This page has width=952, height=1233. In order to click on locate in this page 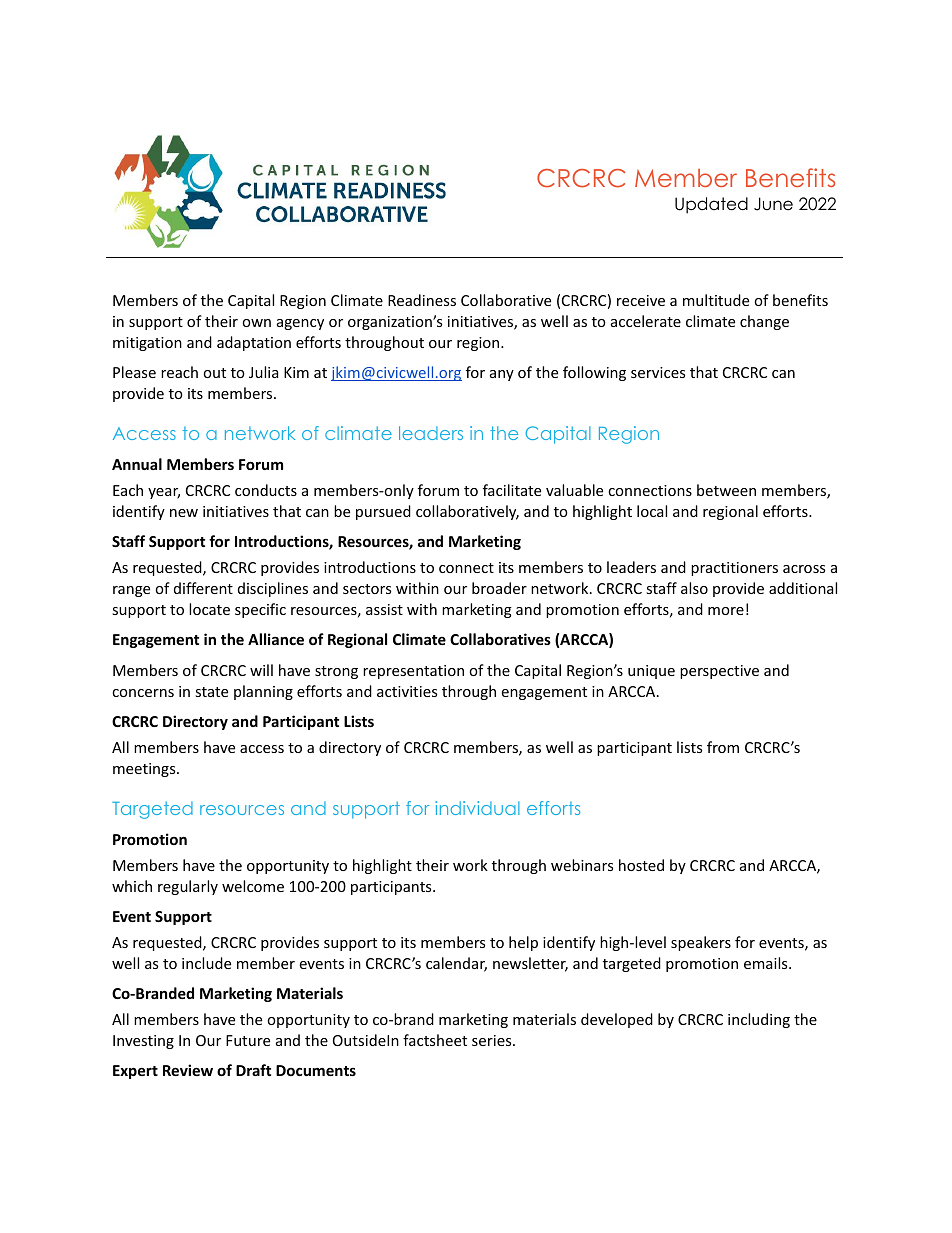, I will do `click(209, 609)`.
